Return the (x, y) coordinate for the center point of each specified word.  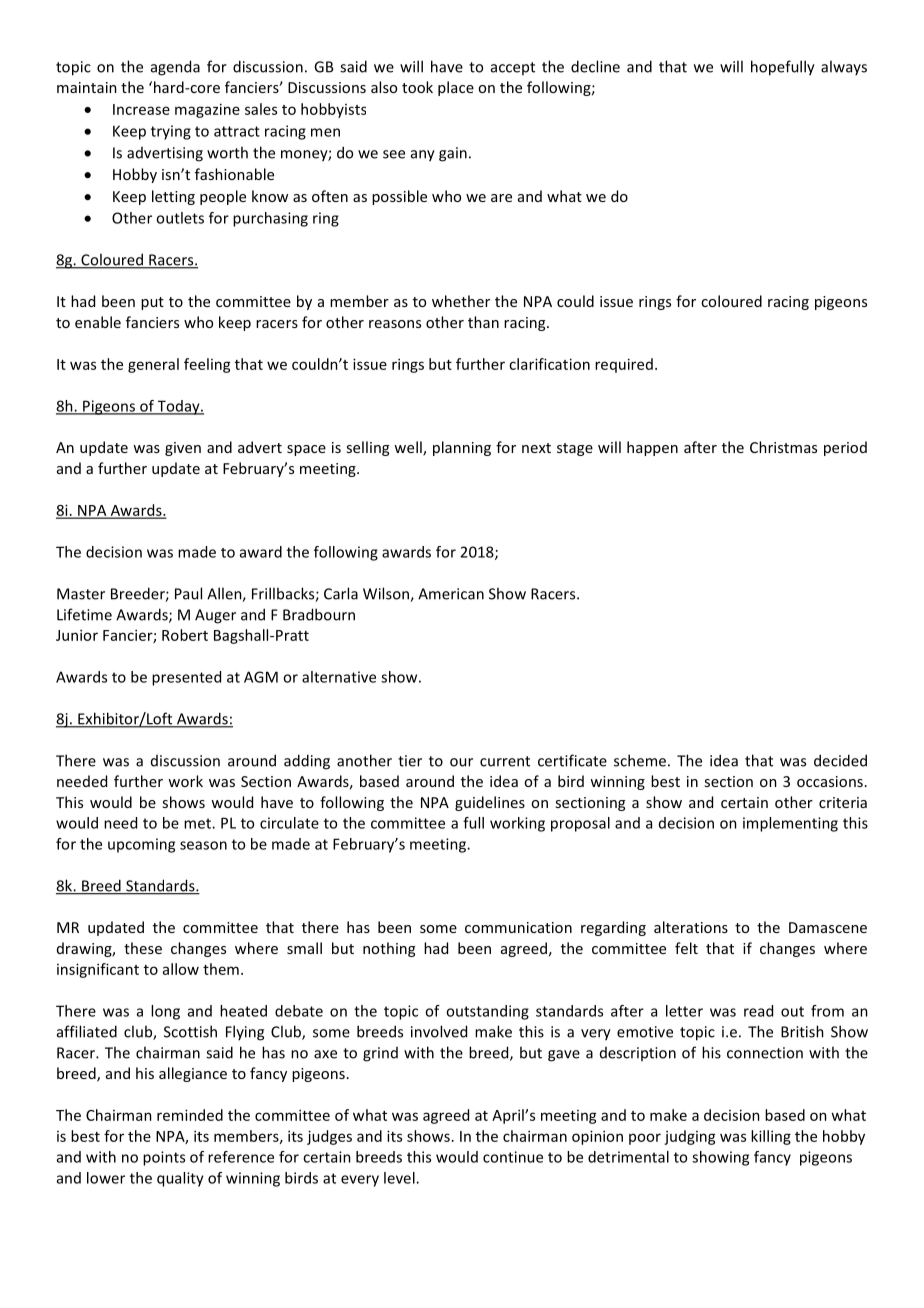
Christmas (783, 447)
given (183, 449)
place (456, 88)
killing (771, 1137)
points (164, 1158)
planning (462, 448)
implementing (790, 824)
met (198, 823)
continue (513, 1157)
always (844, 67)
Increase (141, 109)
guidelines (490, 803)
